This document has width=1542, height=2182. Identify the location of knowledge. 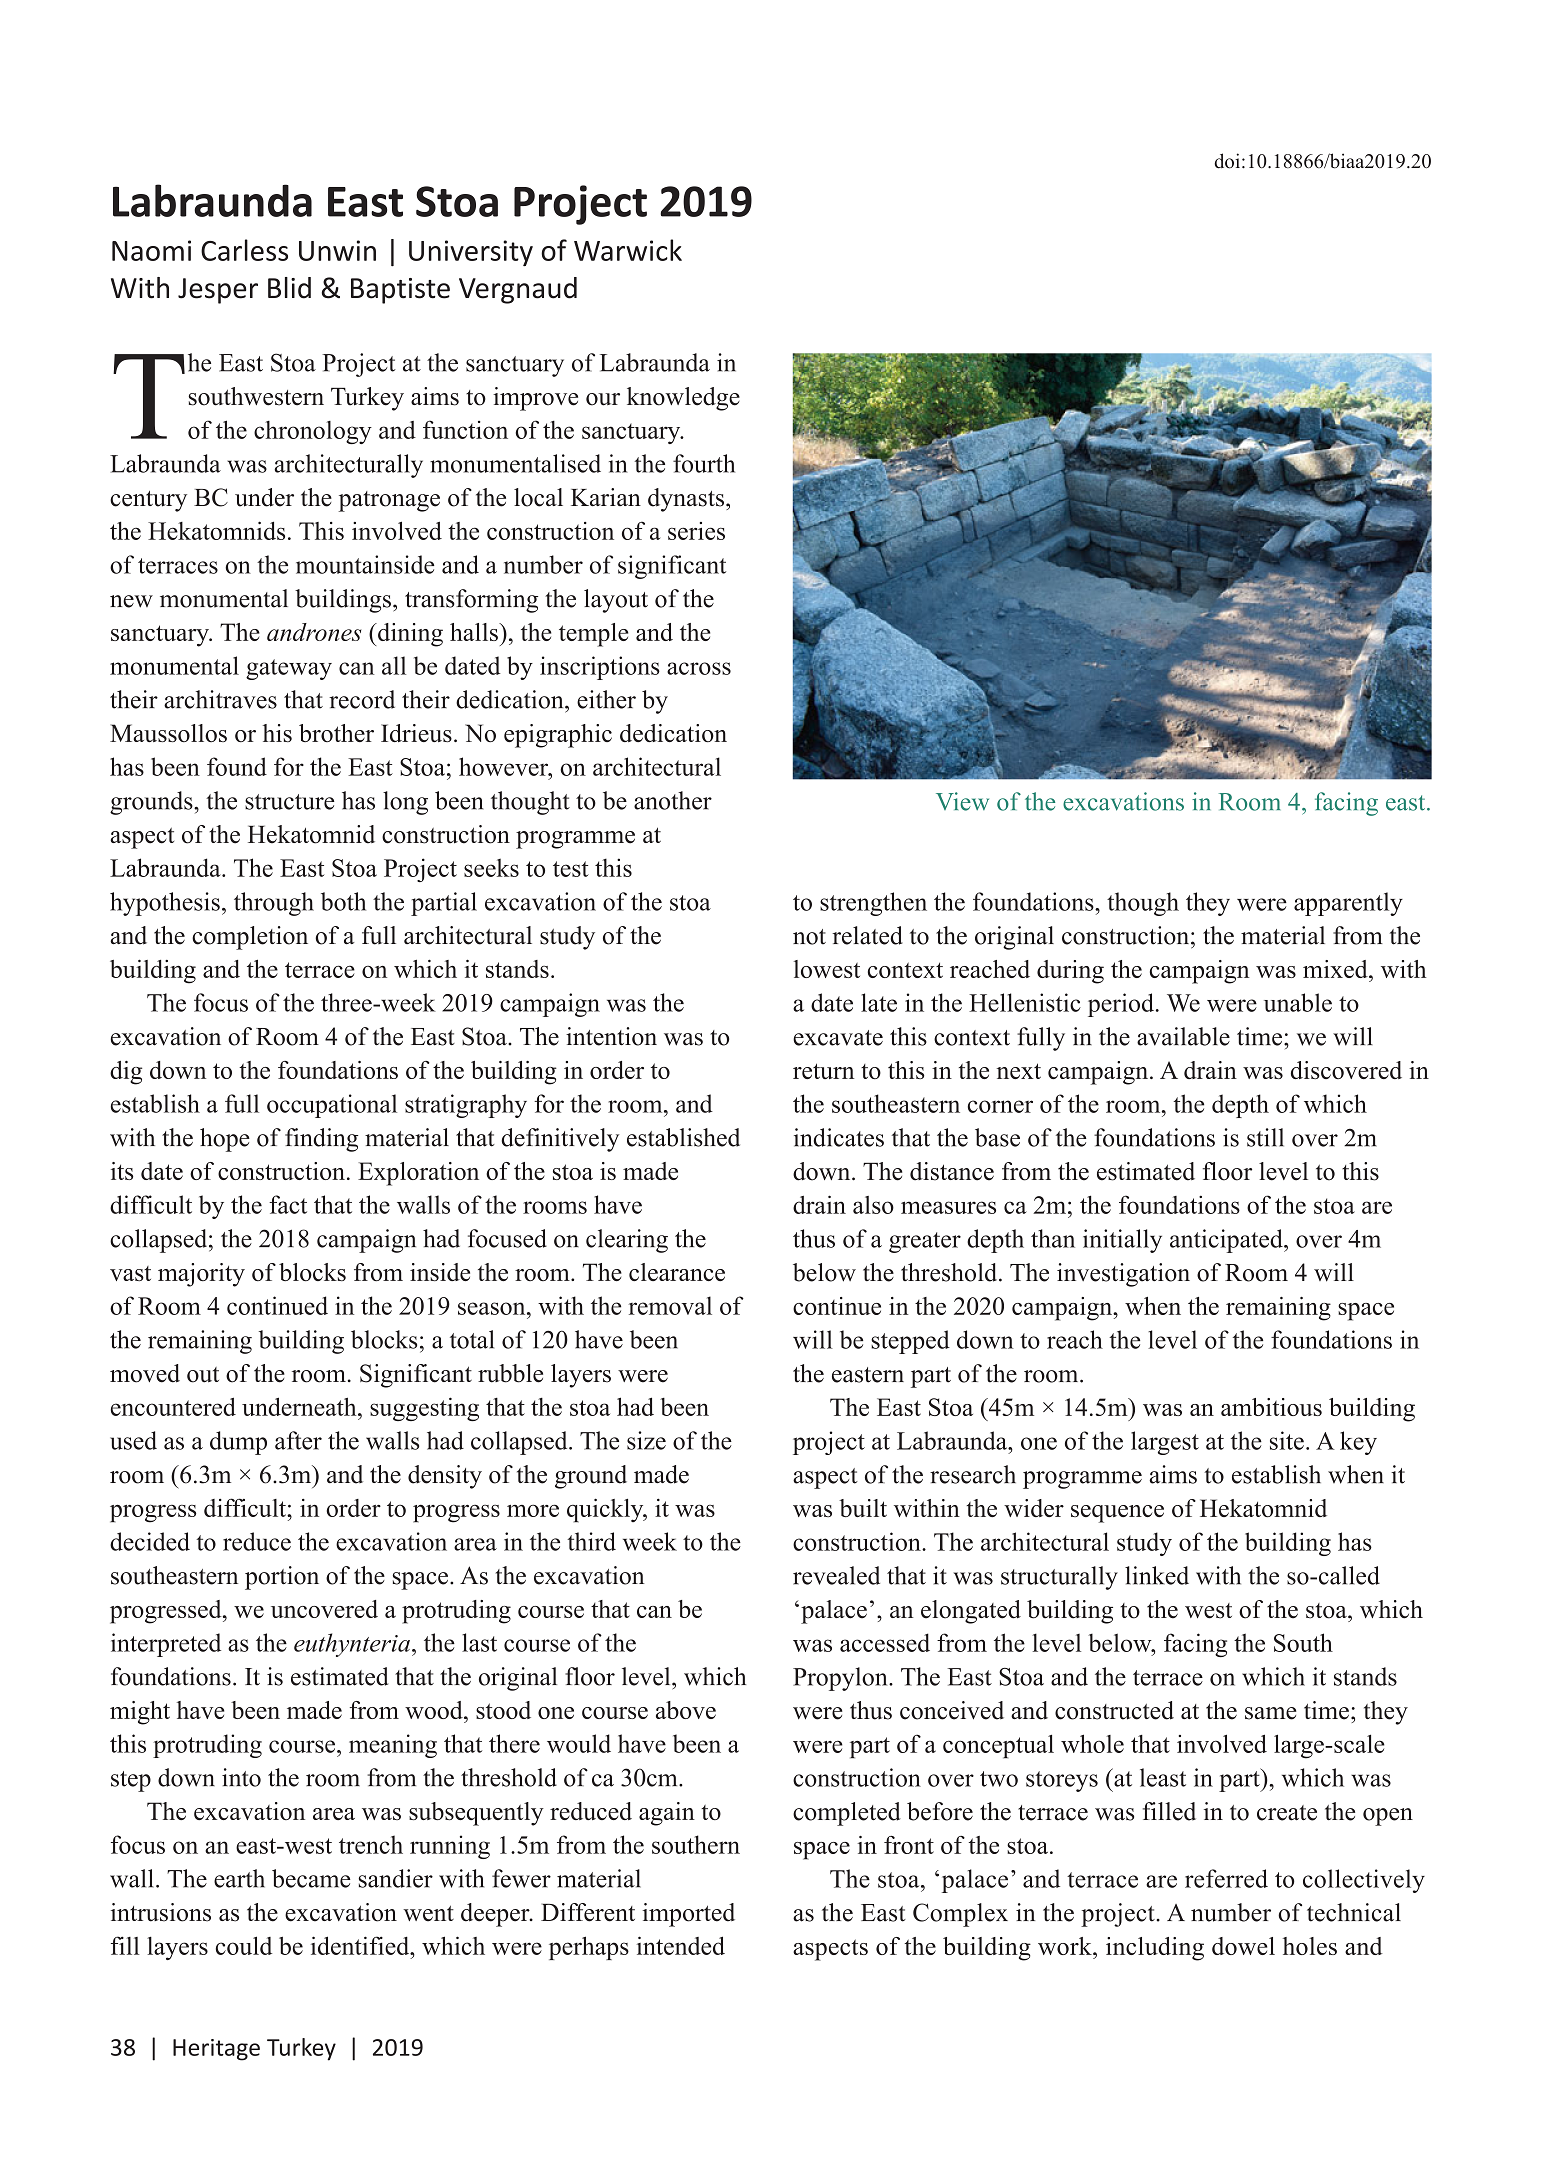
(683, 399).
